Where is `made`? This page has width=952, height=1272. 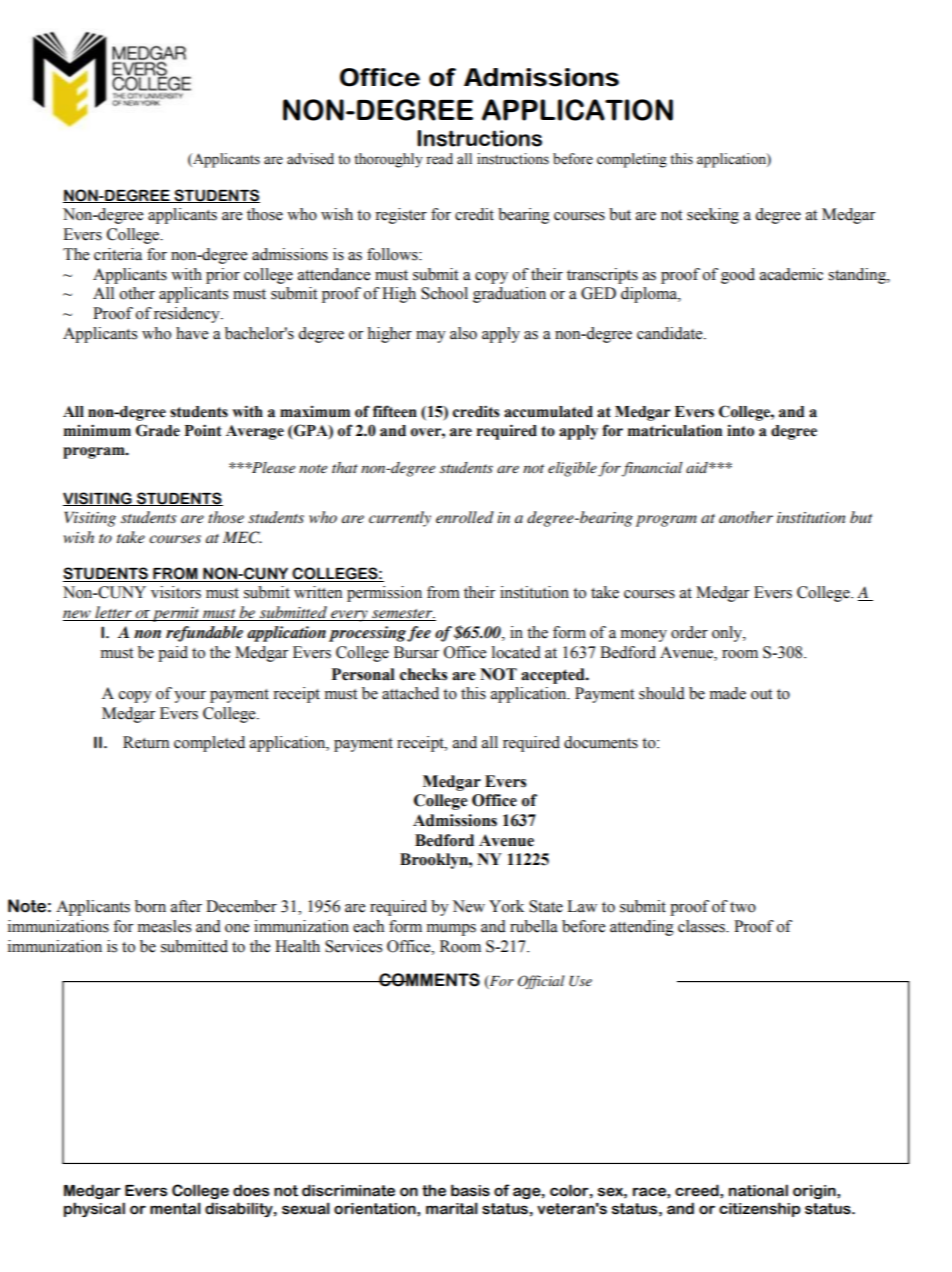 made is located at coordinates (728, 693).
